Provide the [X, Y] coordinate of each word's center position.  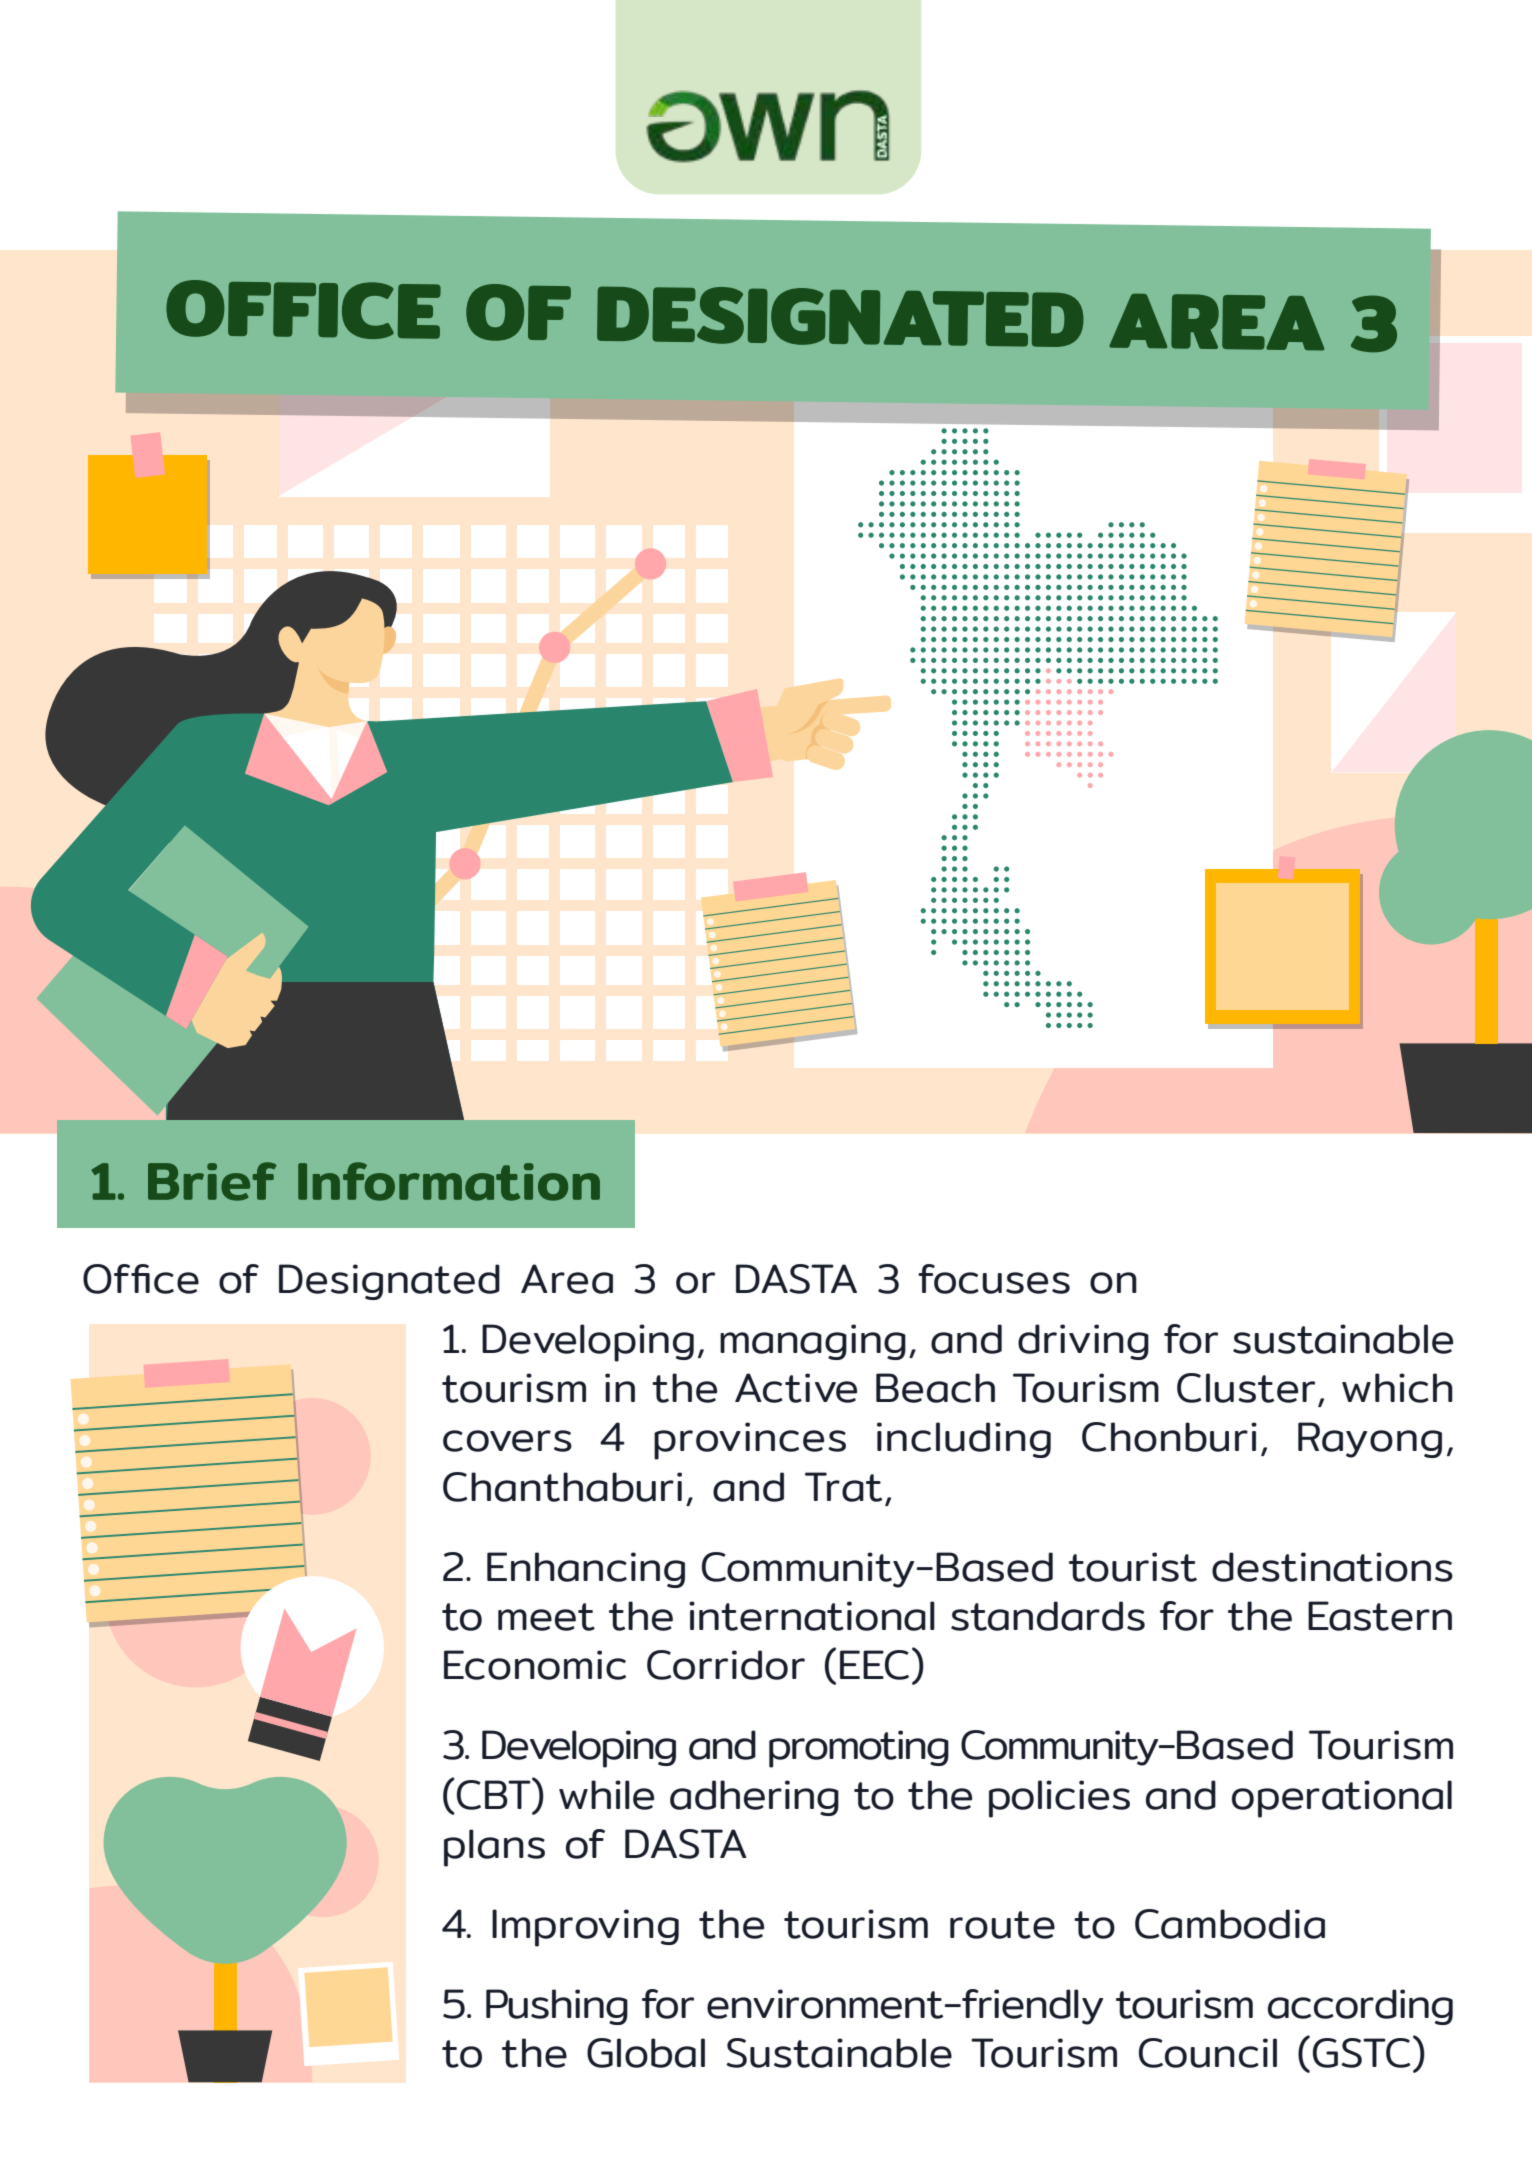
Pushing [557, 2007]
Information [449, 1181]
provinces [750, 1441]
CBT [495, 1794]
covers [507, 1441]
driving [1083, 1342]
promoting [859, 1749]
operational [1342, 1799]
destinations [1332, 1567]
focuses [994, 1279]
